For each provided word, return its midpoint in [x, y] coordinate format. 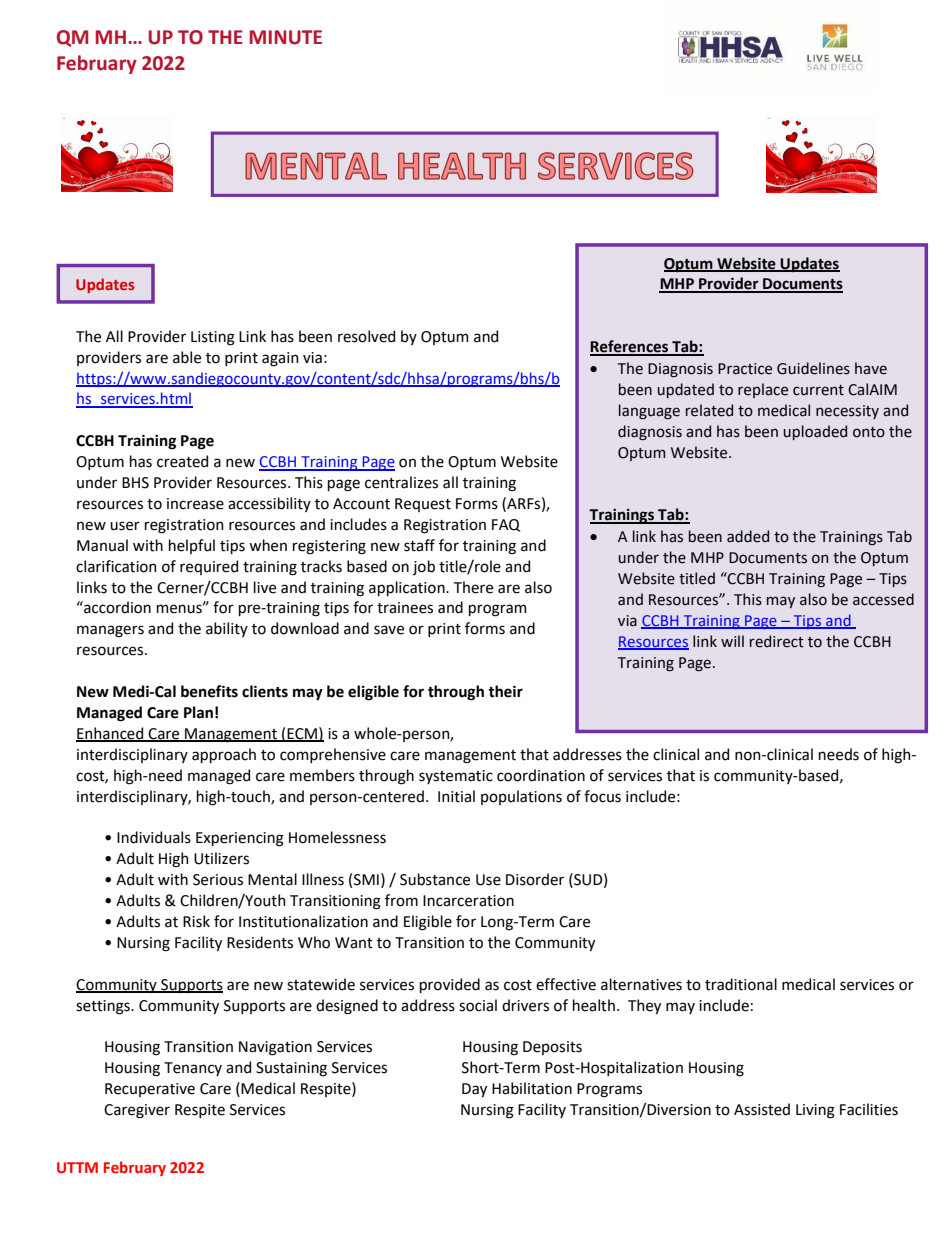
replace [763, 390]
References [630, 347]
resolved [366, 336]
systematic [456, 777]
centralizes [401, 482]
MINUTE [286, 37]
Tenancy [193, 1069]
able [187, 357]
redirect [777, 641]
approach [224, 755]
